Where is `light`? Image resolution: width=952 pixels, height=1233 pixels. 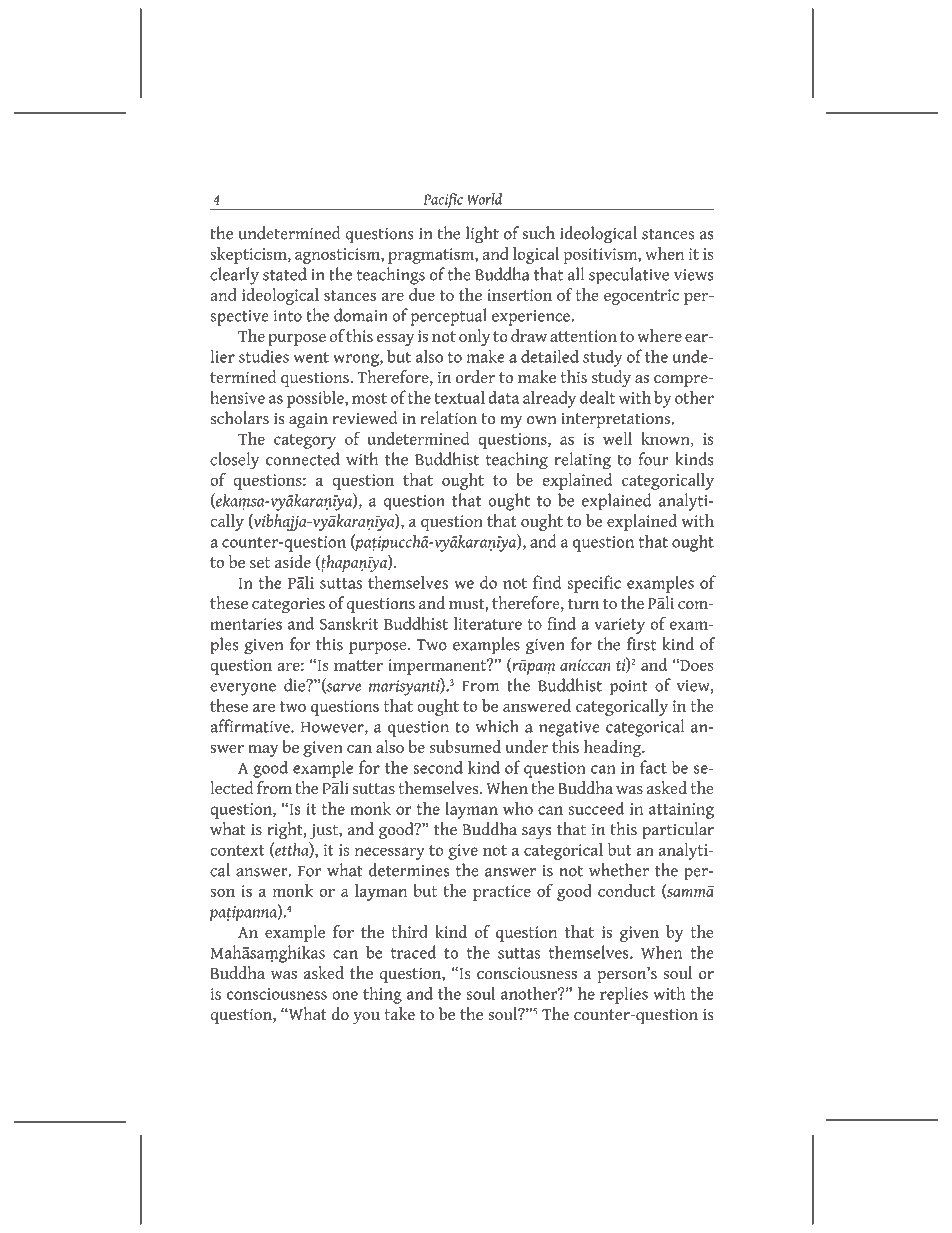
light is located at coordinates (482, 235).
